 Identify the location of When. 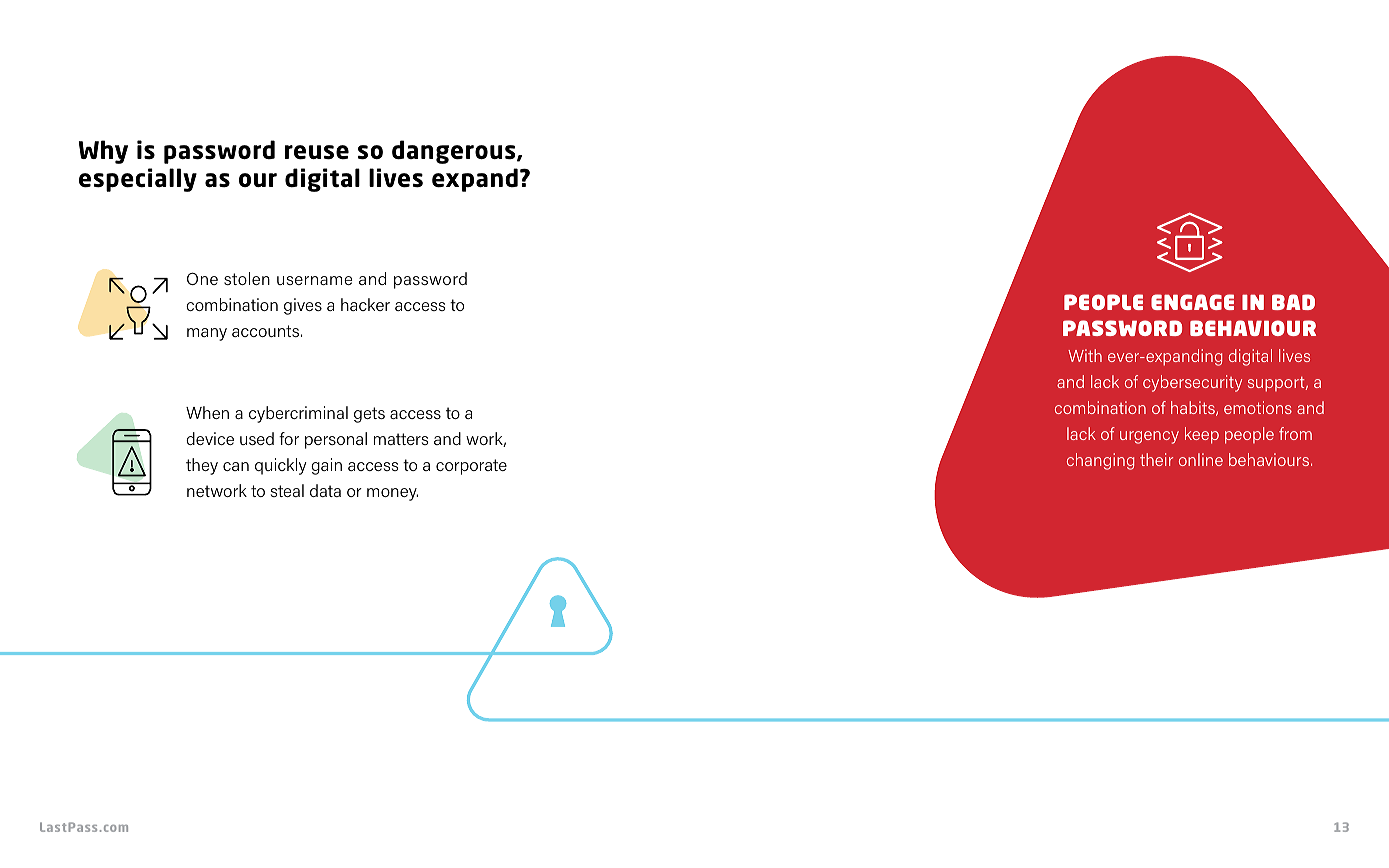
(207, 412).
